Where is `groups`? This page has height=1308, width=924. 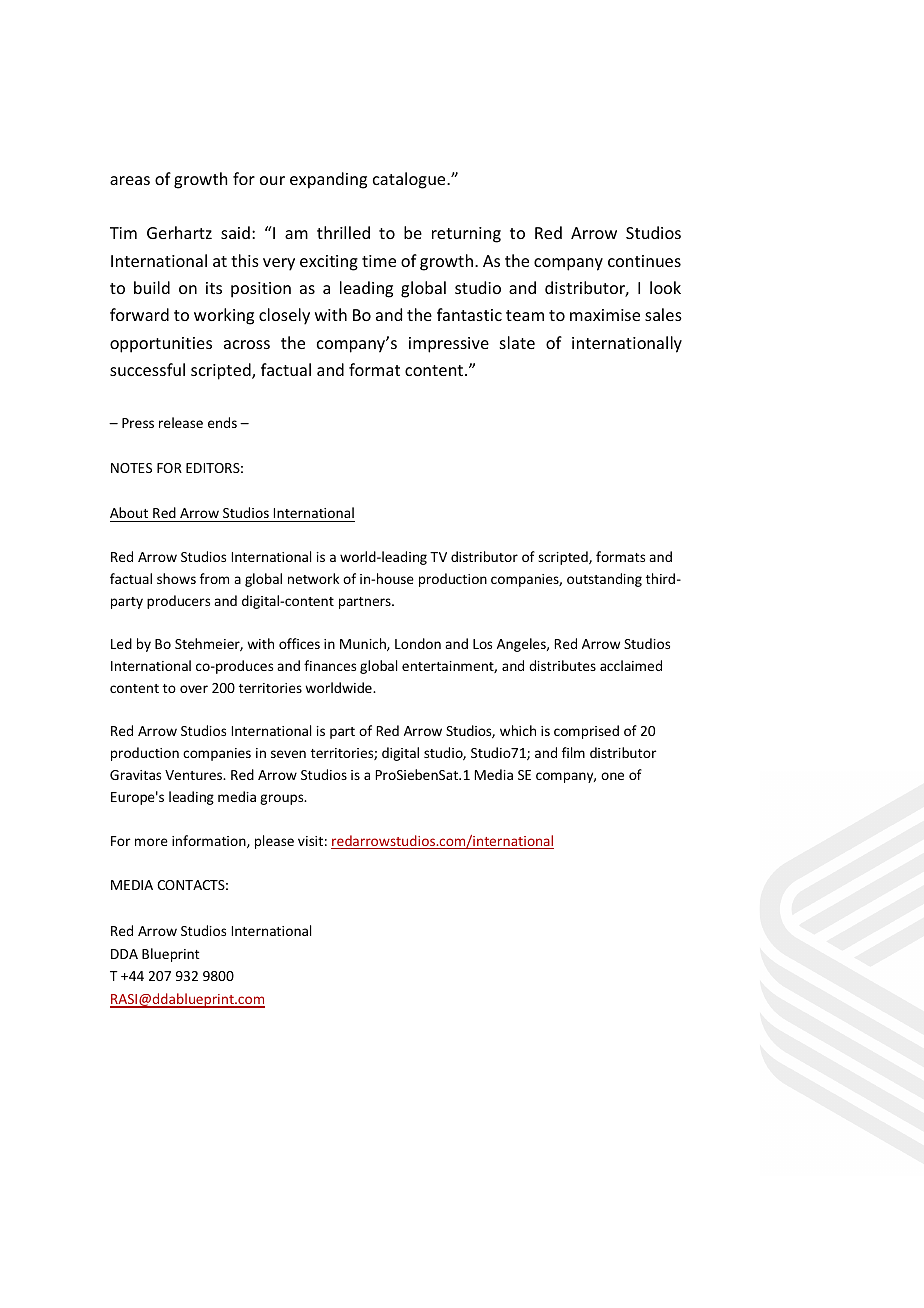 groups is located at coordinates (283, 799).
